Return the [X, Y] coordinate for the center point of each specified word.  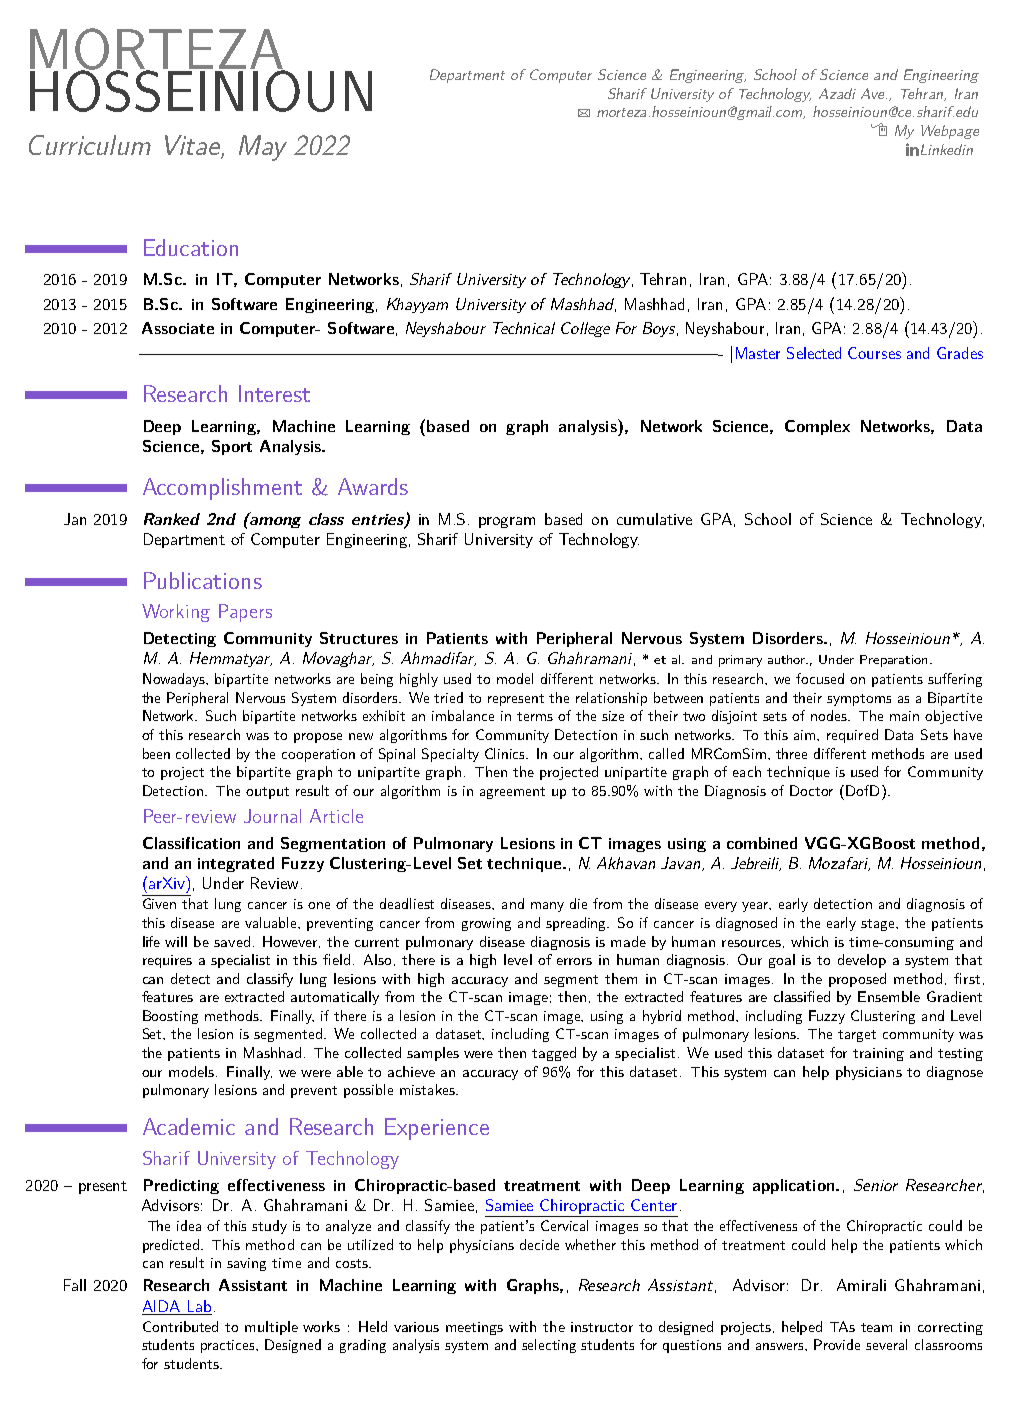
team [876, 1327]
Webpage [950, 132]
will [176, 941]
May [263, 148]
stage [879, 925]
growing [486, 924]
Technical [524, 328]
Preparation [893, 661]
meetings [474, 1328]
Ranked [172, 519]
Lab [199, 1306]
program [507, 522]
